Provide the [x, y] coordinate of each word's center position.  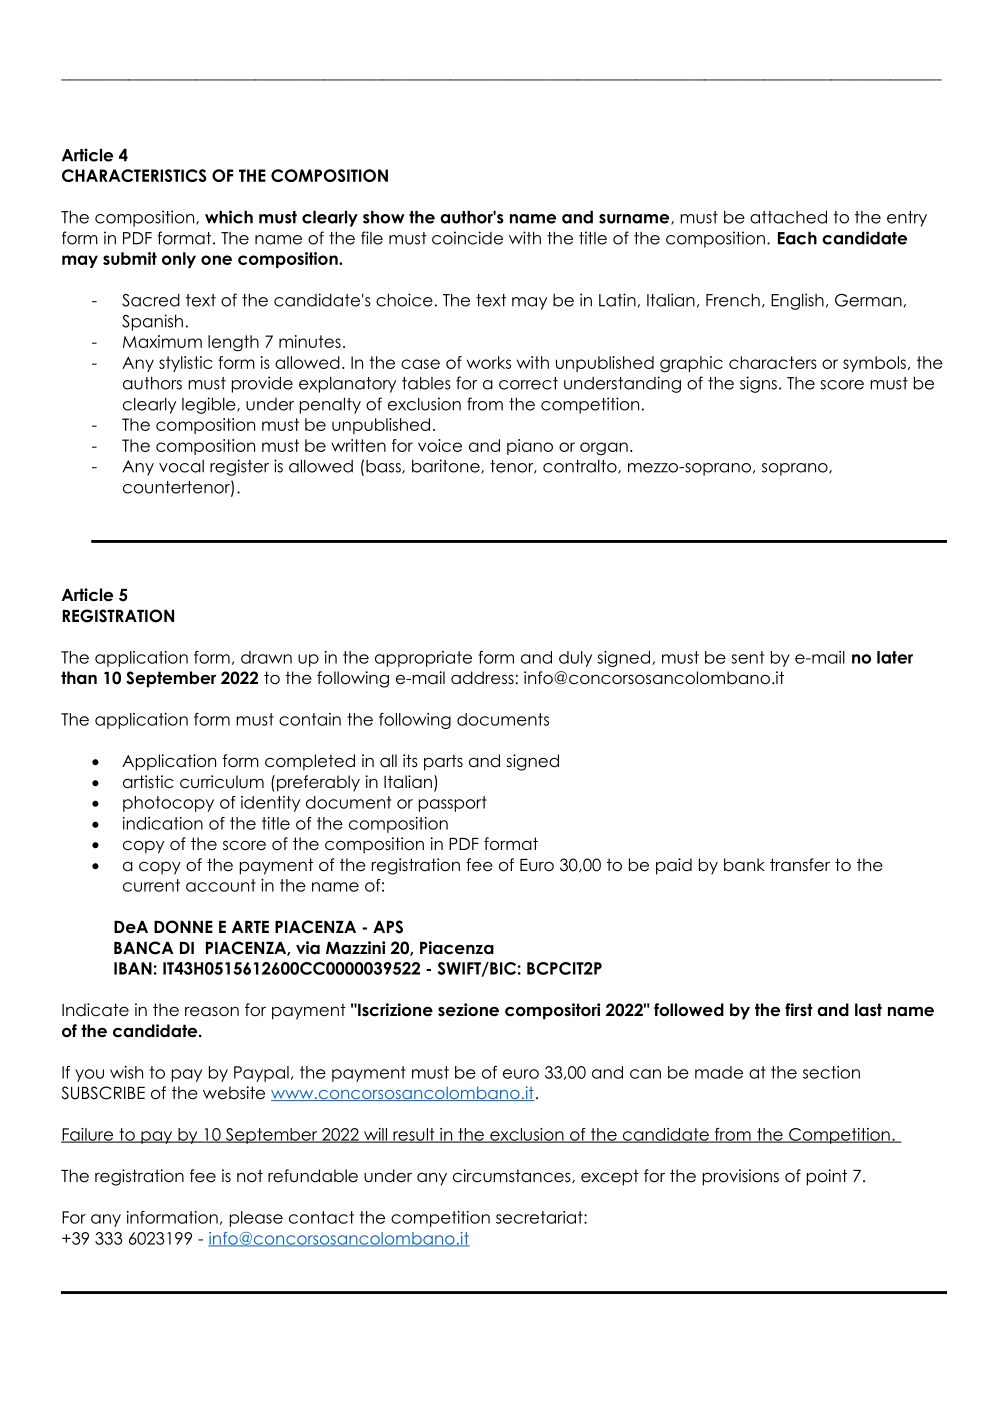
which [229, 217]
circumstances [513, 1176]
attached [788, 217]
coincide [467, 238]
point [827, 1177]
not [250, 1176]
